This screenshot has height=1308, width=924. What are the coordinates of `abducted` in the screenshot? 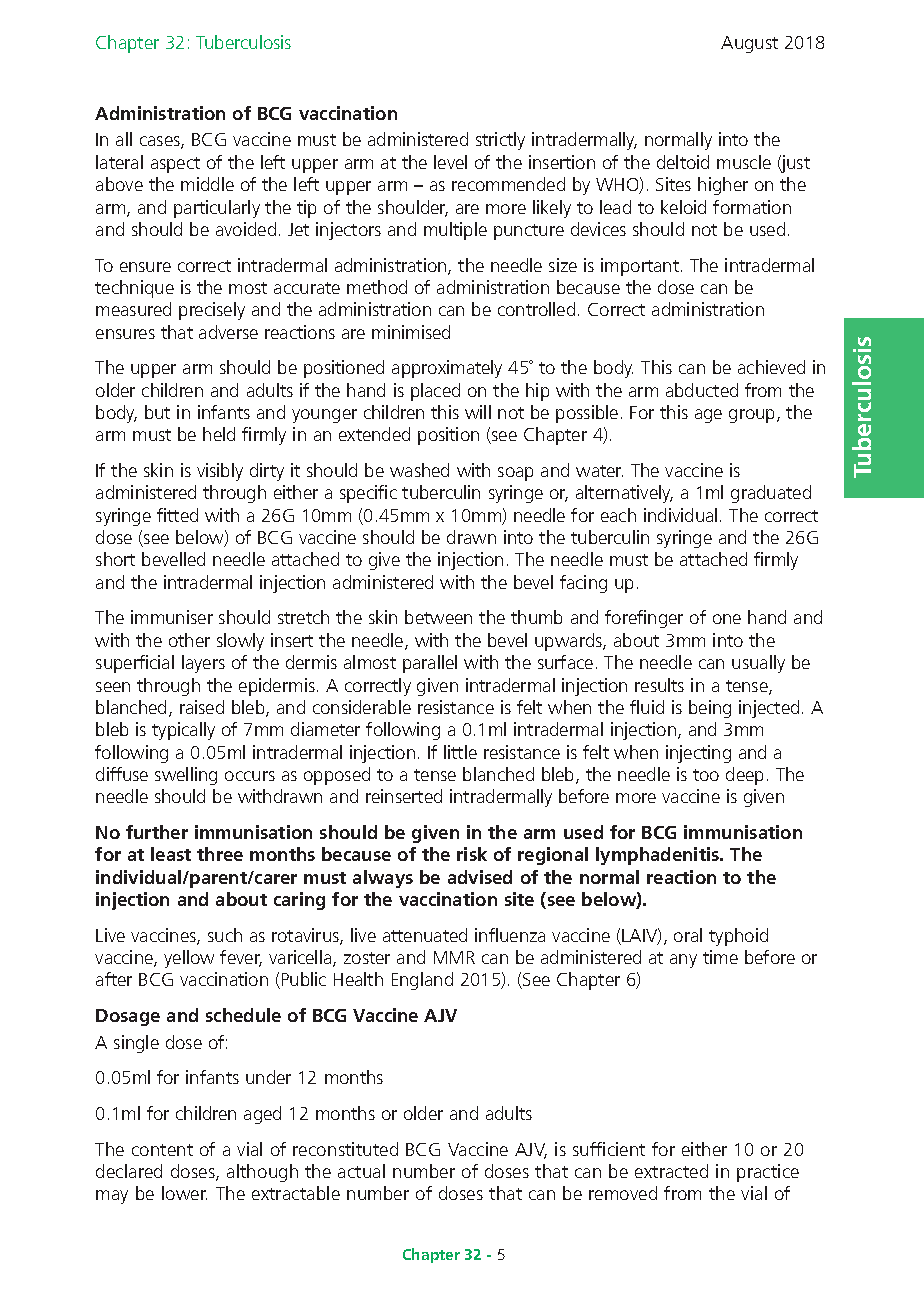 It's located at (702, 390).
